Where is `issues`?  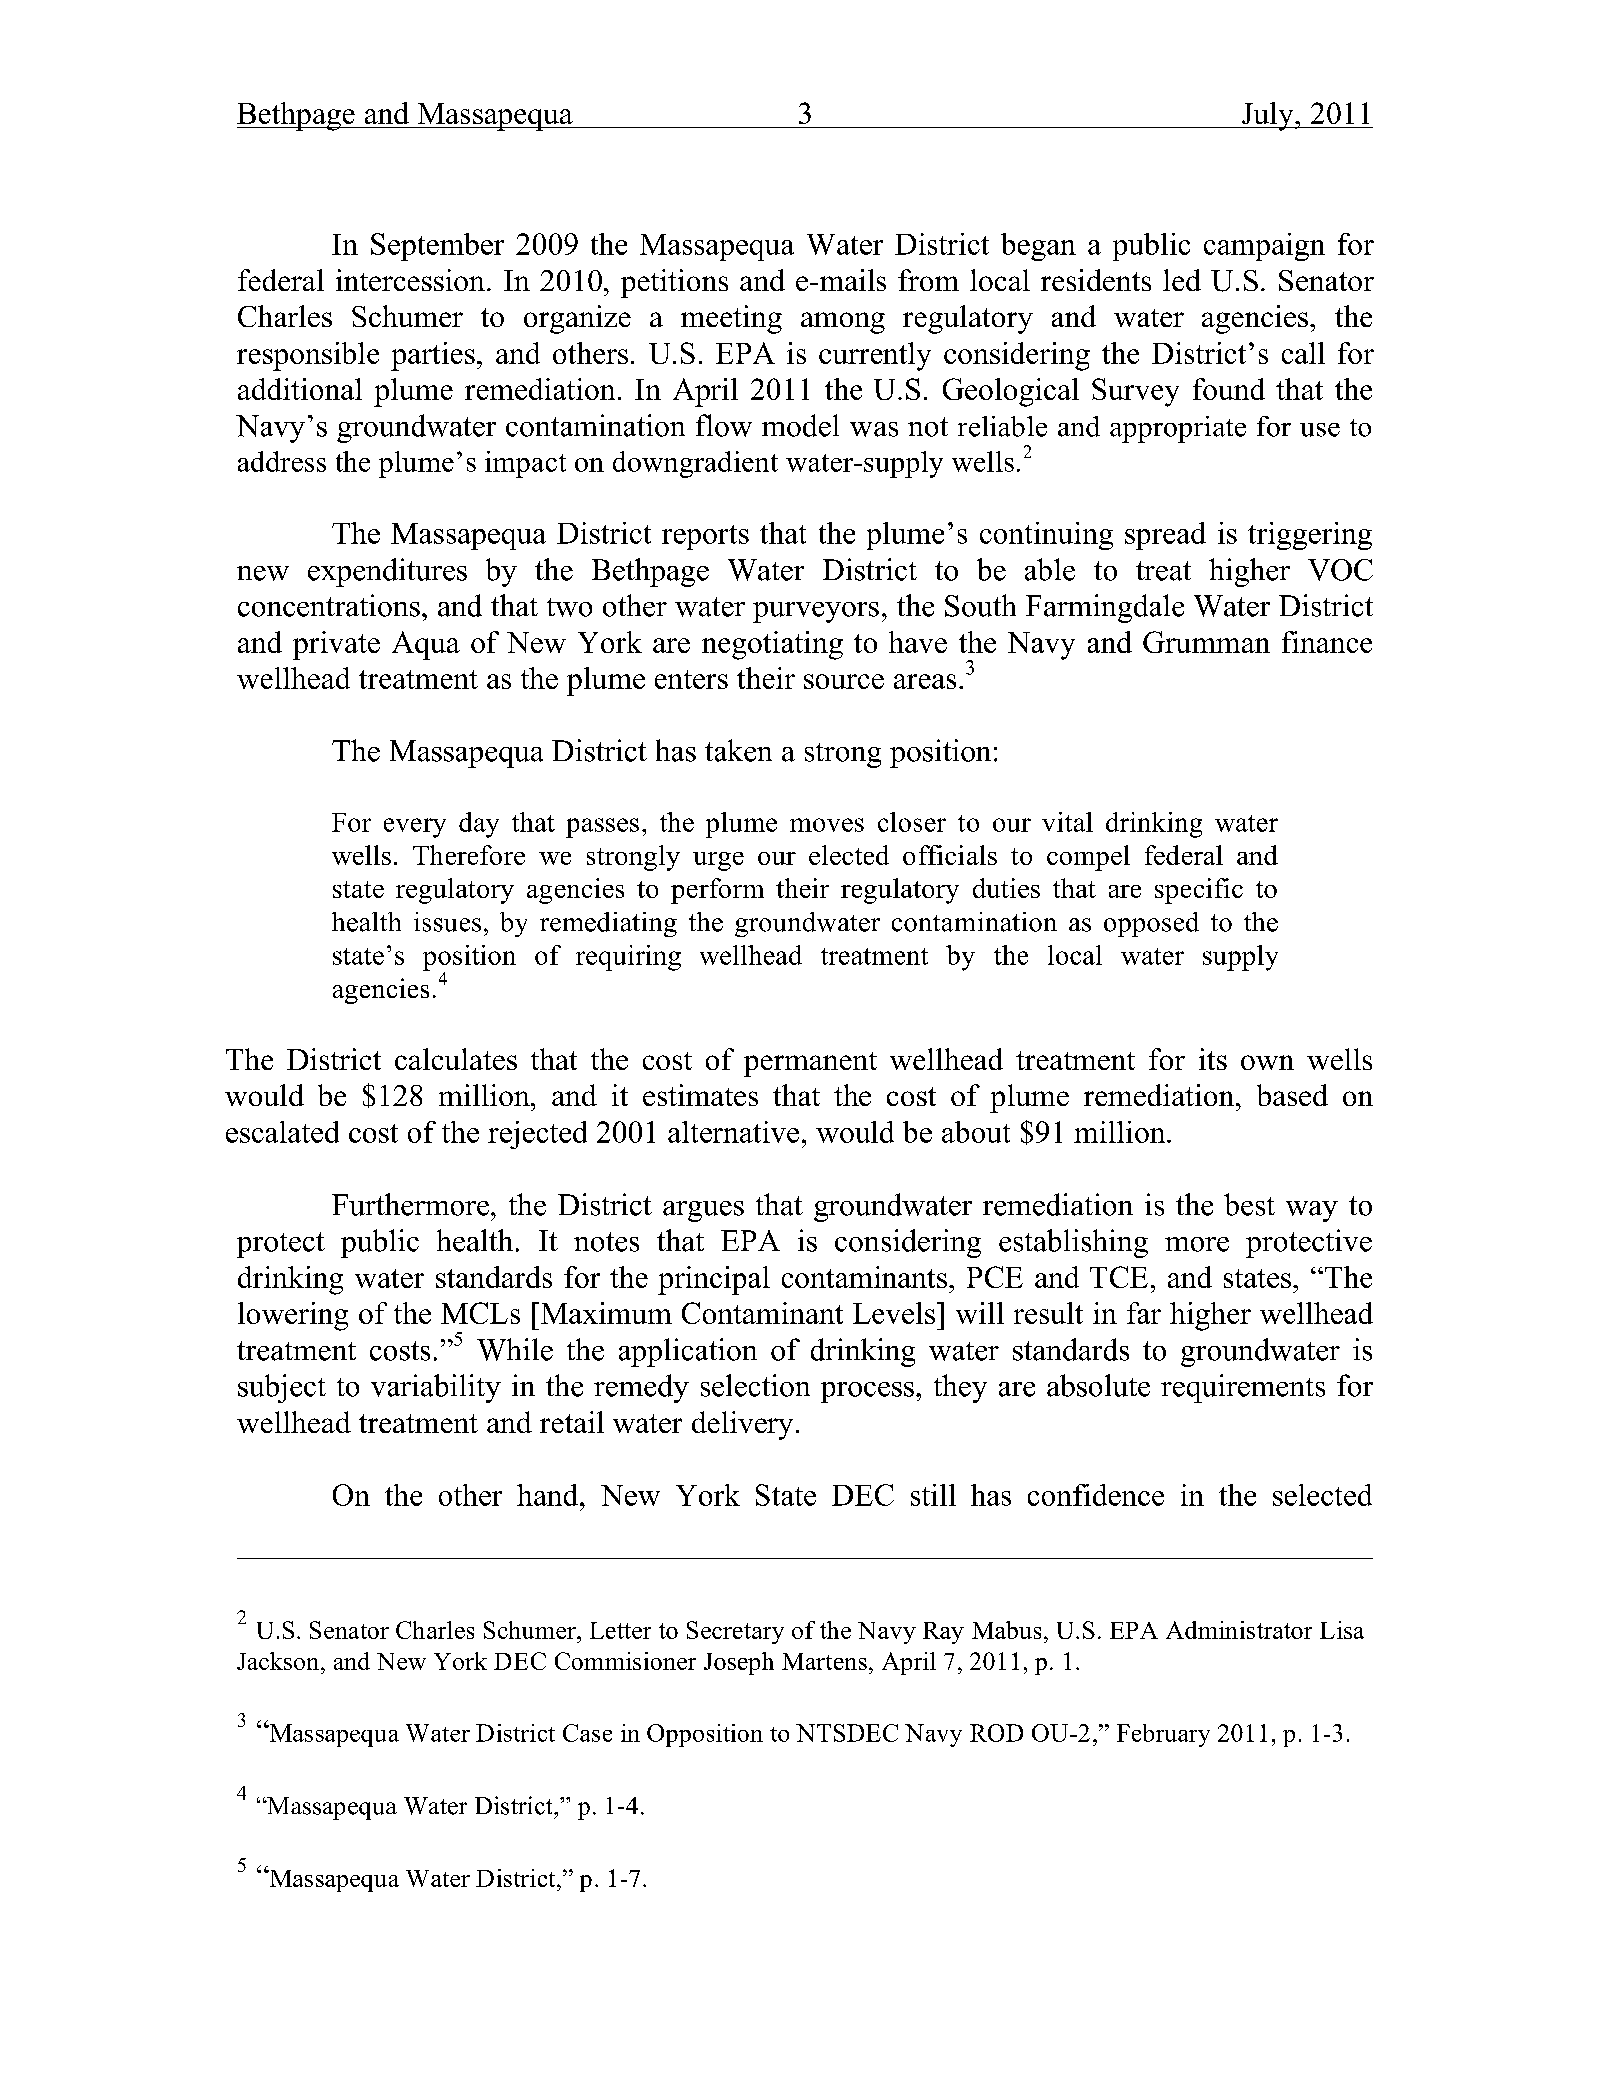 issues is located at coordinates (447, 922).
